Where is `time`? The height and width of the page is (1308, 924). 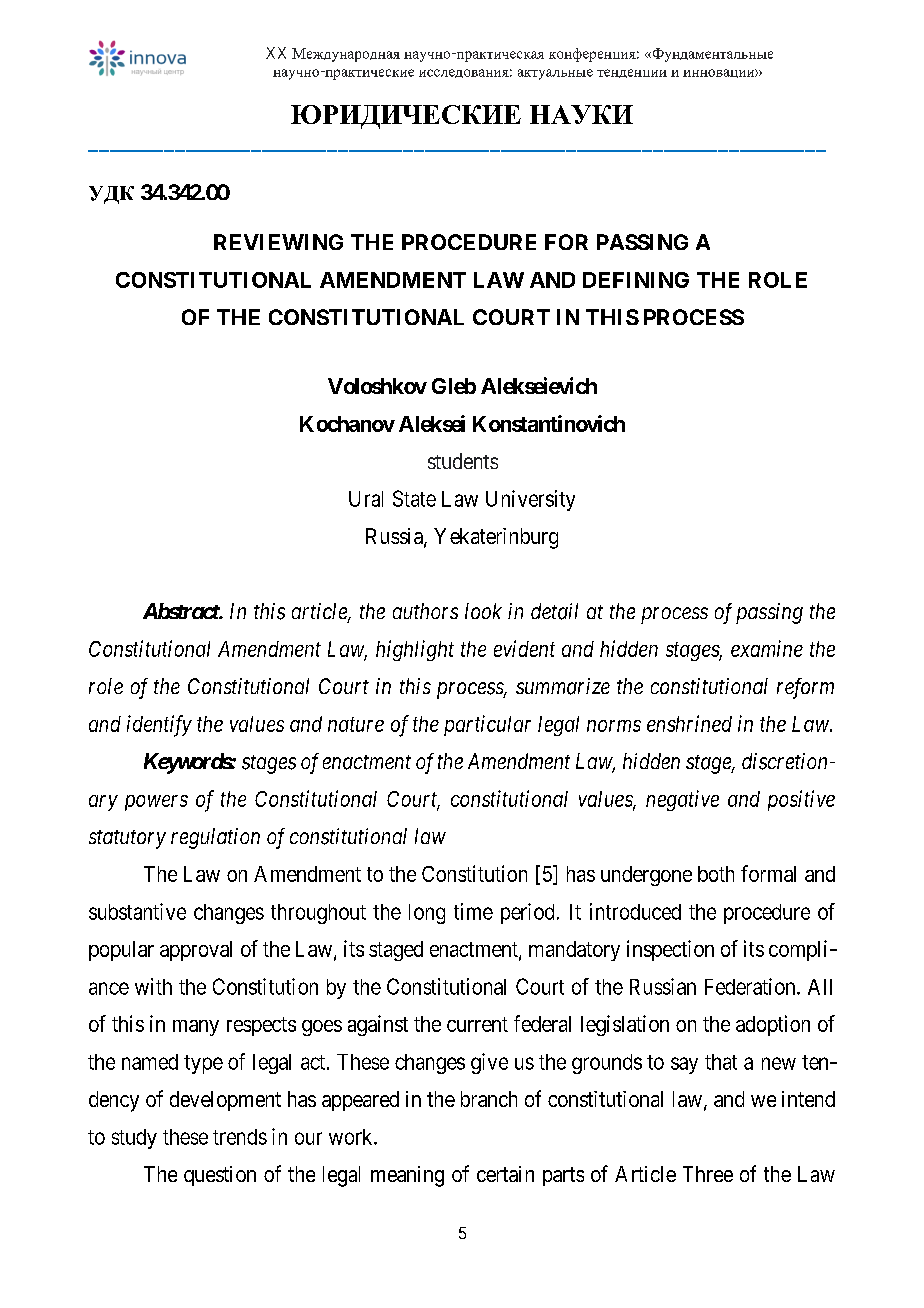
time is located at coordinates (473, 911).
